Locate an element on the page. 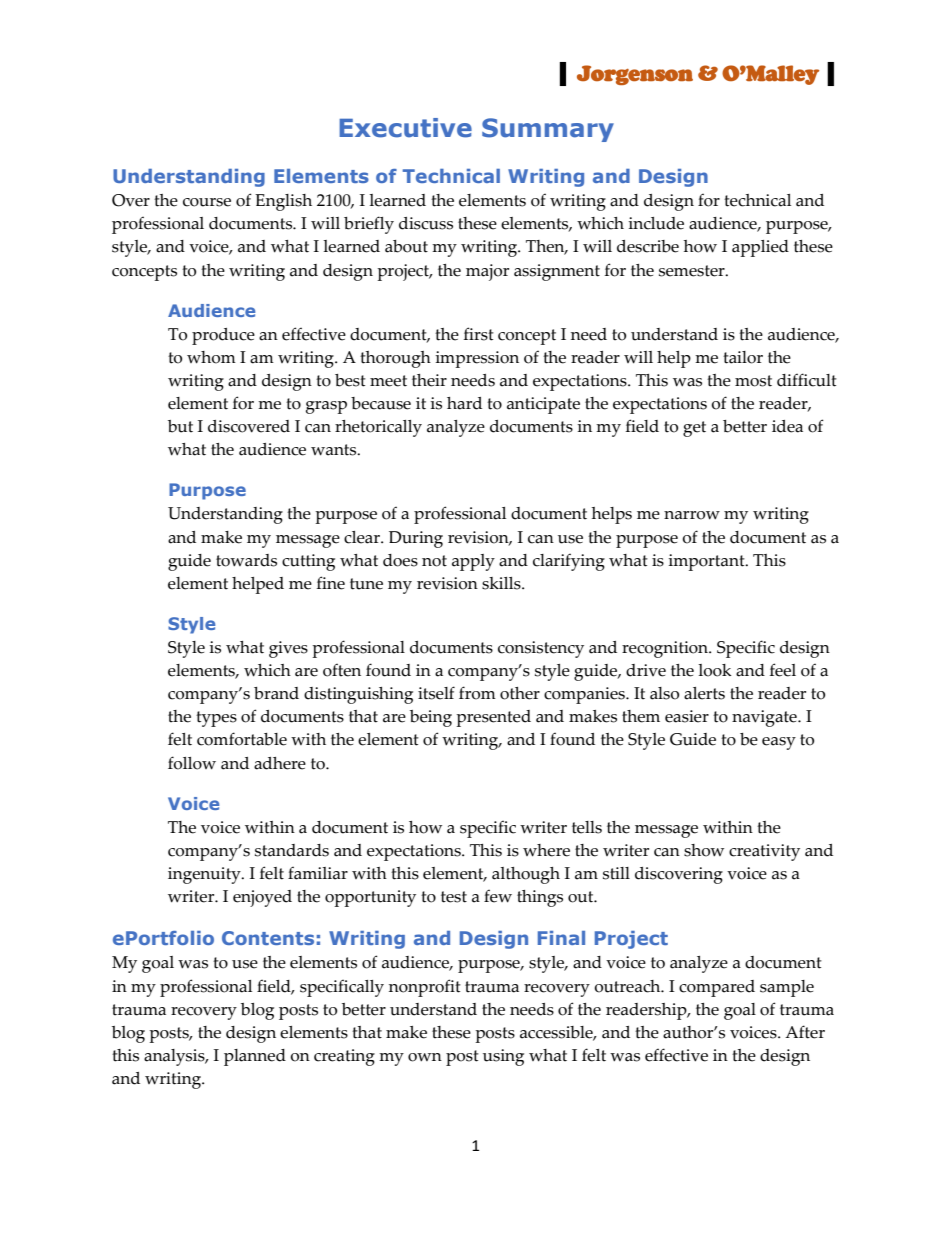  skills is located at coordinates (502, 583).
